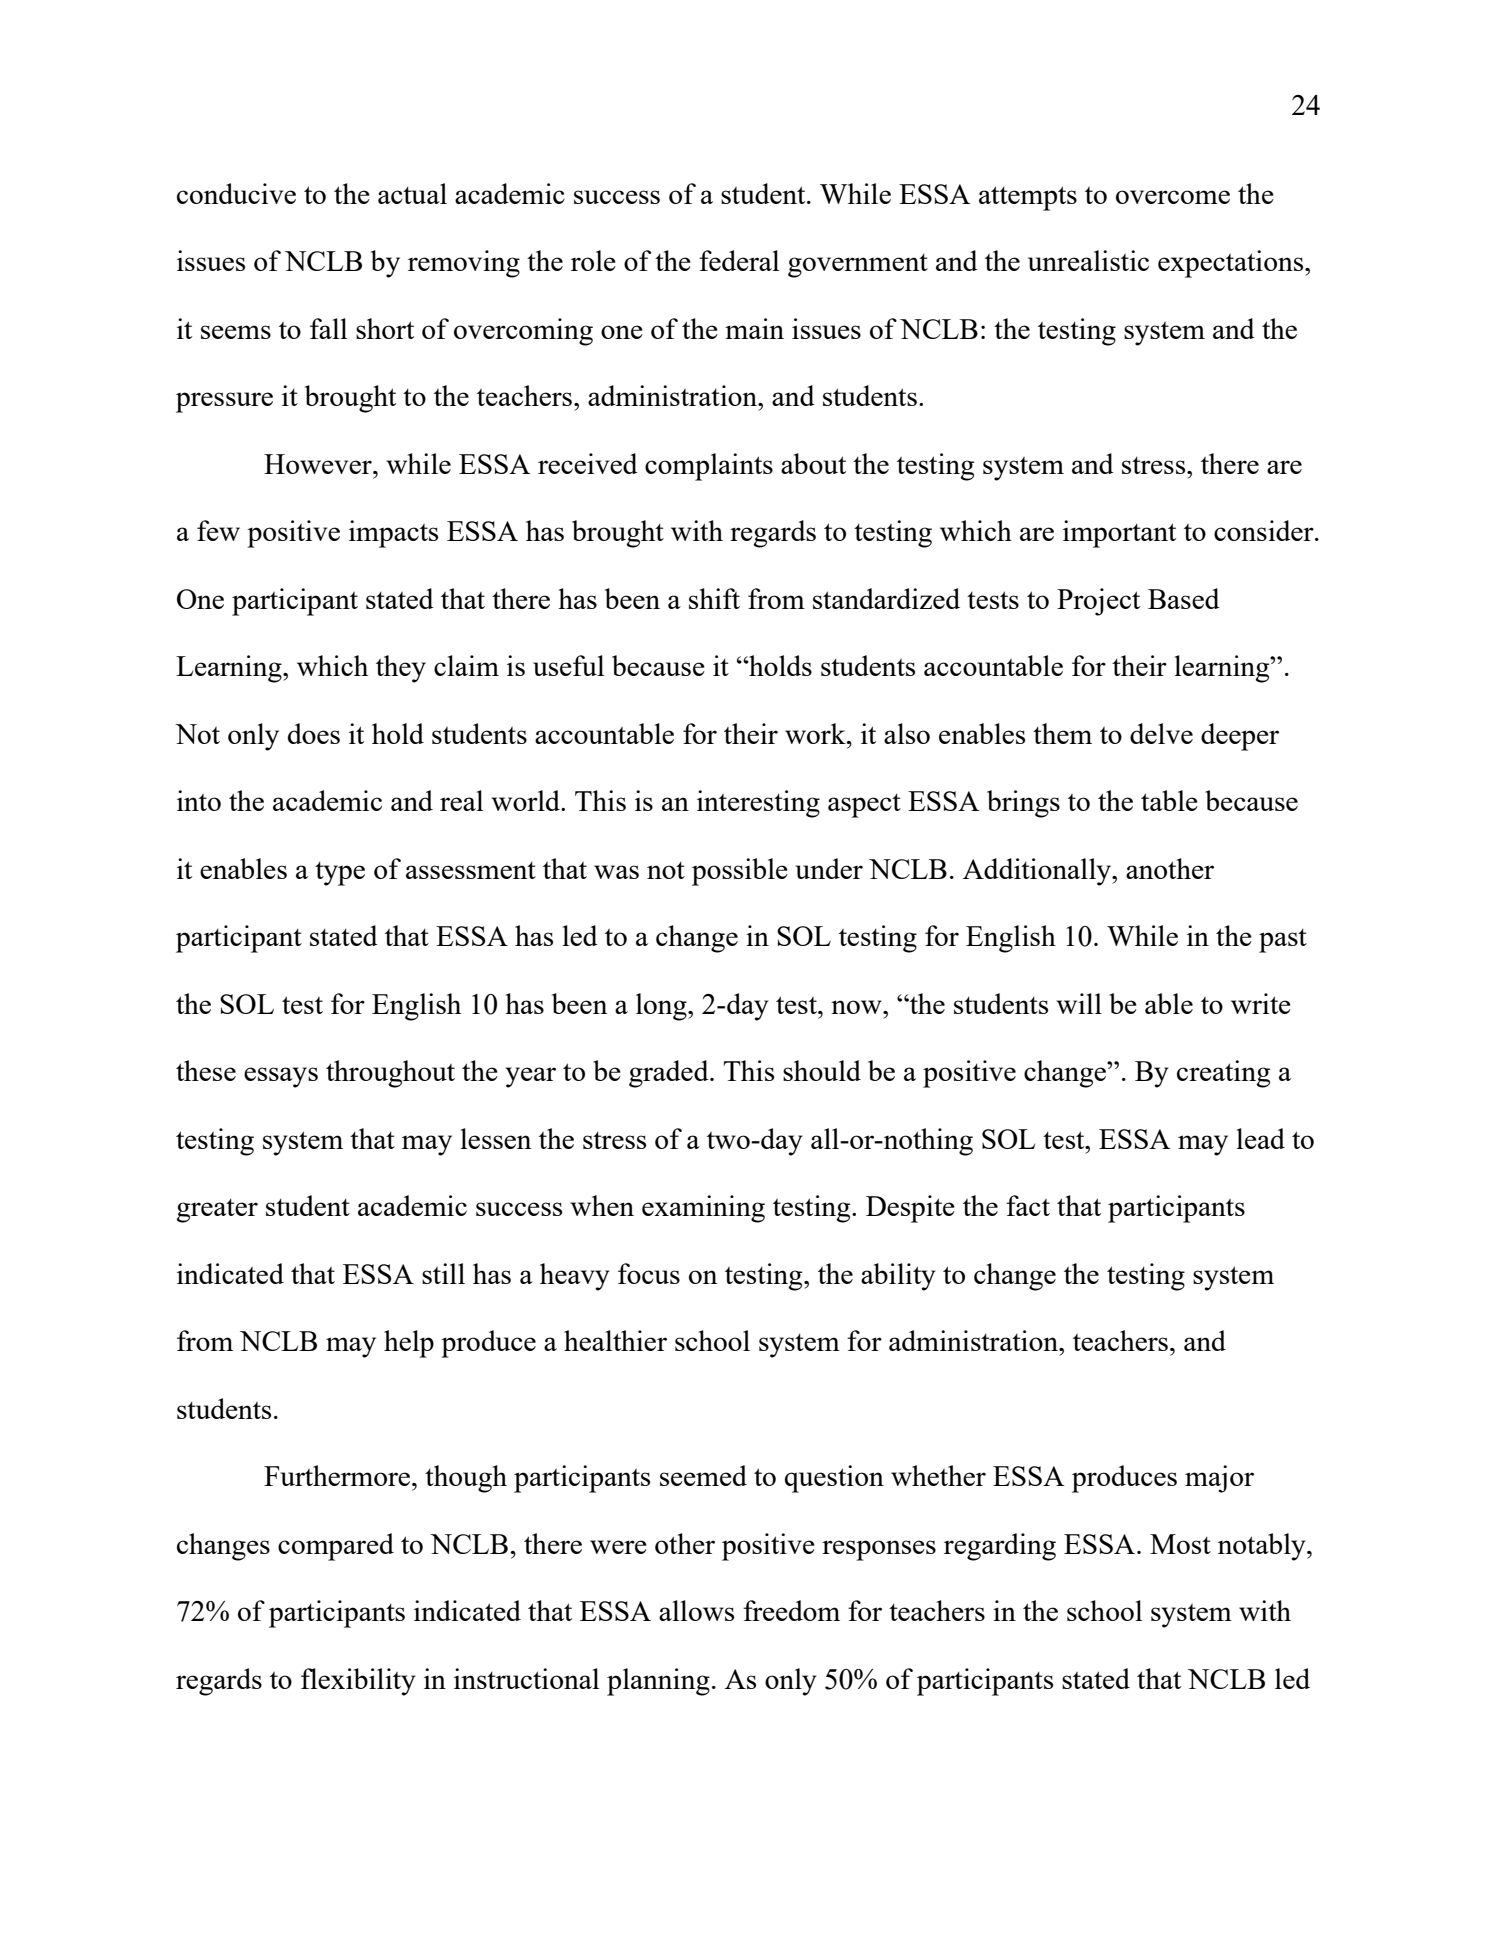  What do you see at coordinates (740, 872) in the page?
I see `possible` at bounding box center [740, 872].
